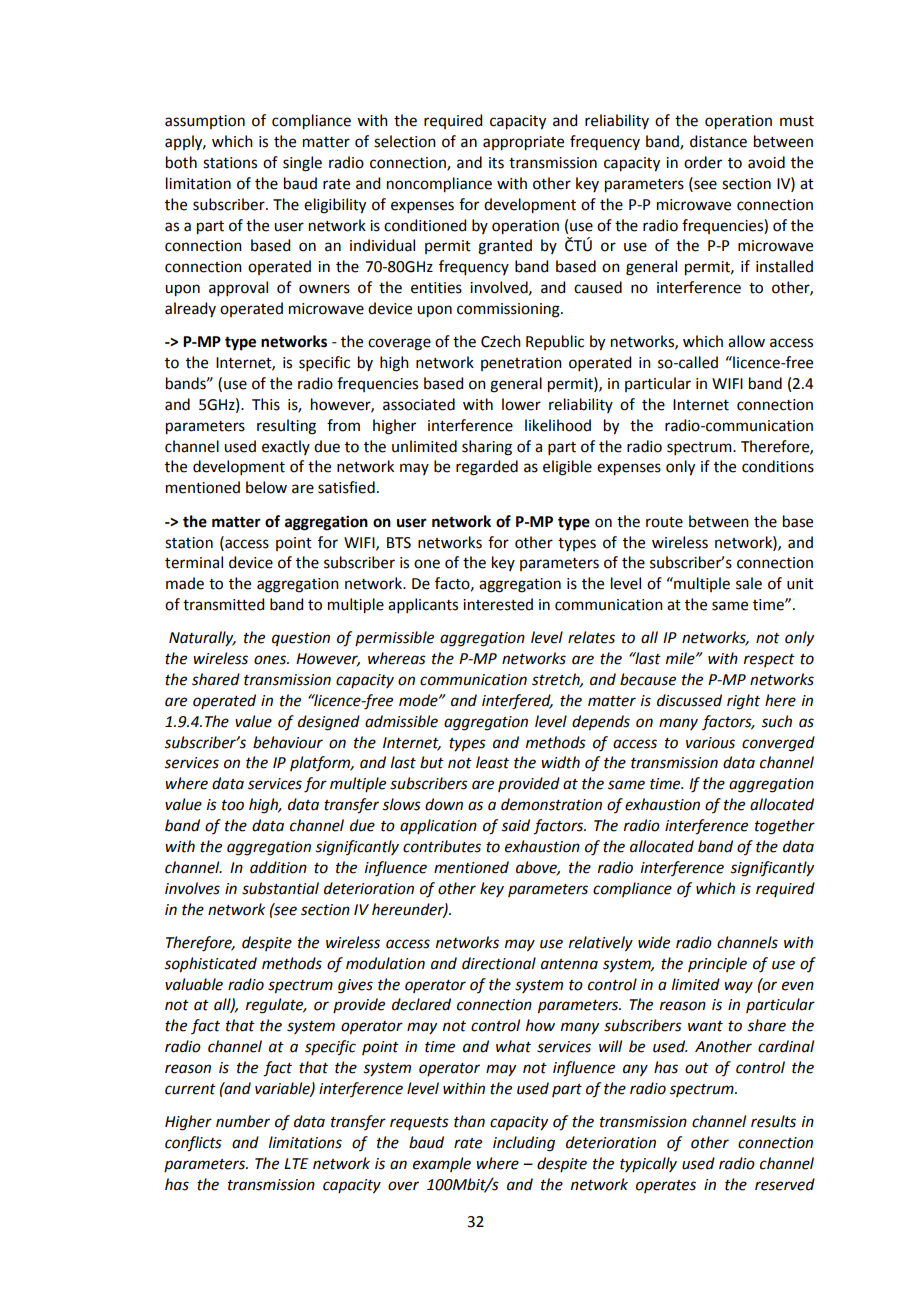  Describe the element at coordinates (496, 163) in the page. I see `its` at that location.
